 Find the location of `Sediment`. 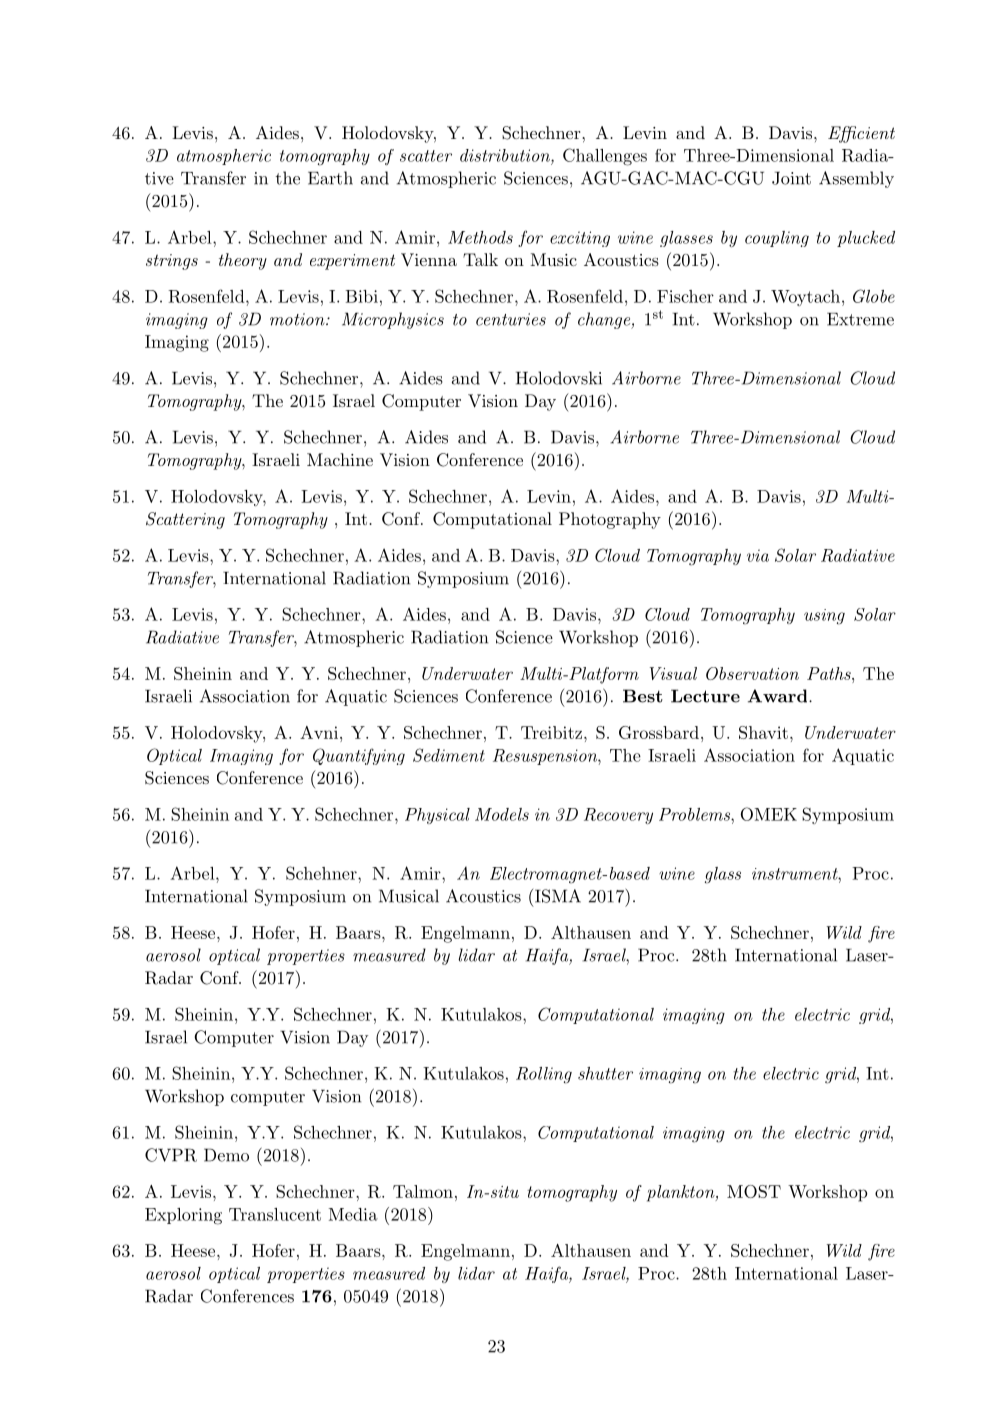

Sediment is located at coordinates (449, 755).
